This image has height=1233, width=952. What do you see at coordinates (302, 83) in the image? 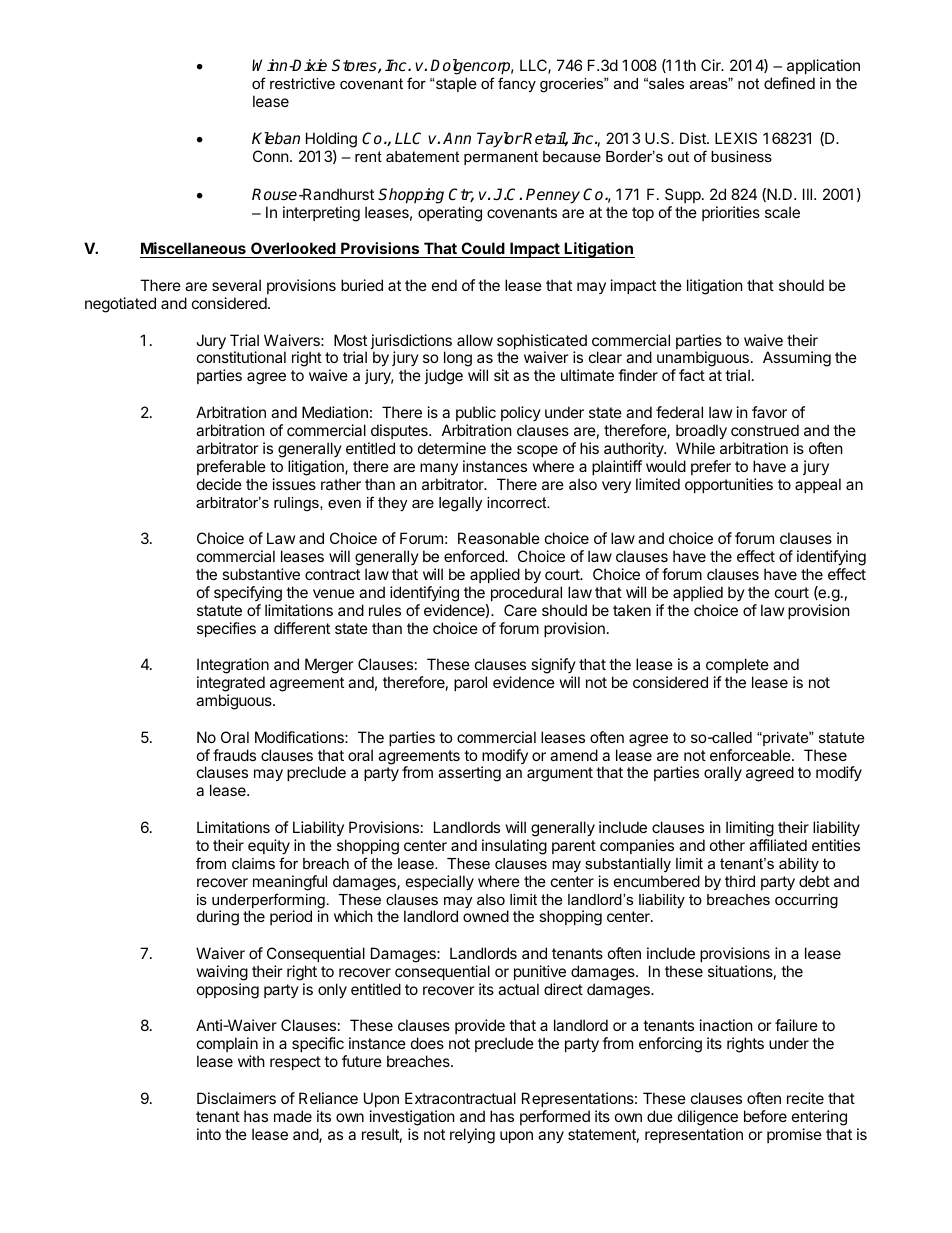
I see `restrictive` at bounding box center [302, 83].
